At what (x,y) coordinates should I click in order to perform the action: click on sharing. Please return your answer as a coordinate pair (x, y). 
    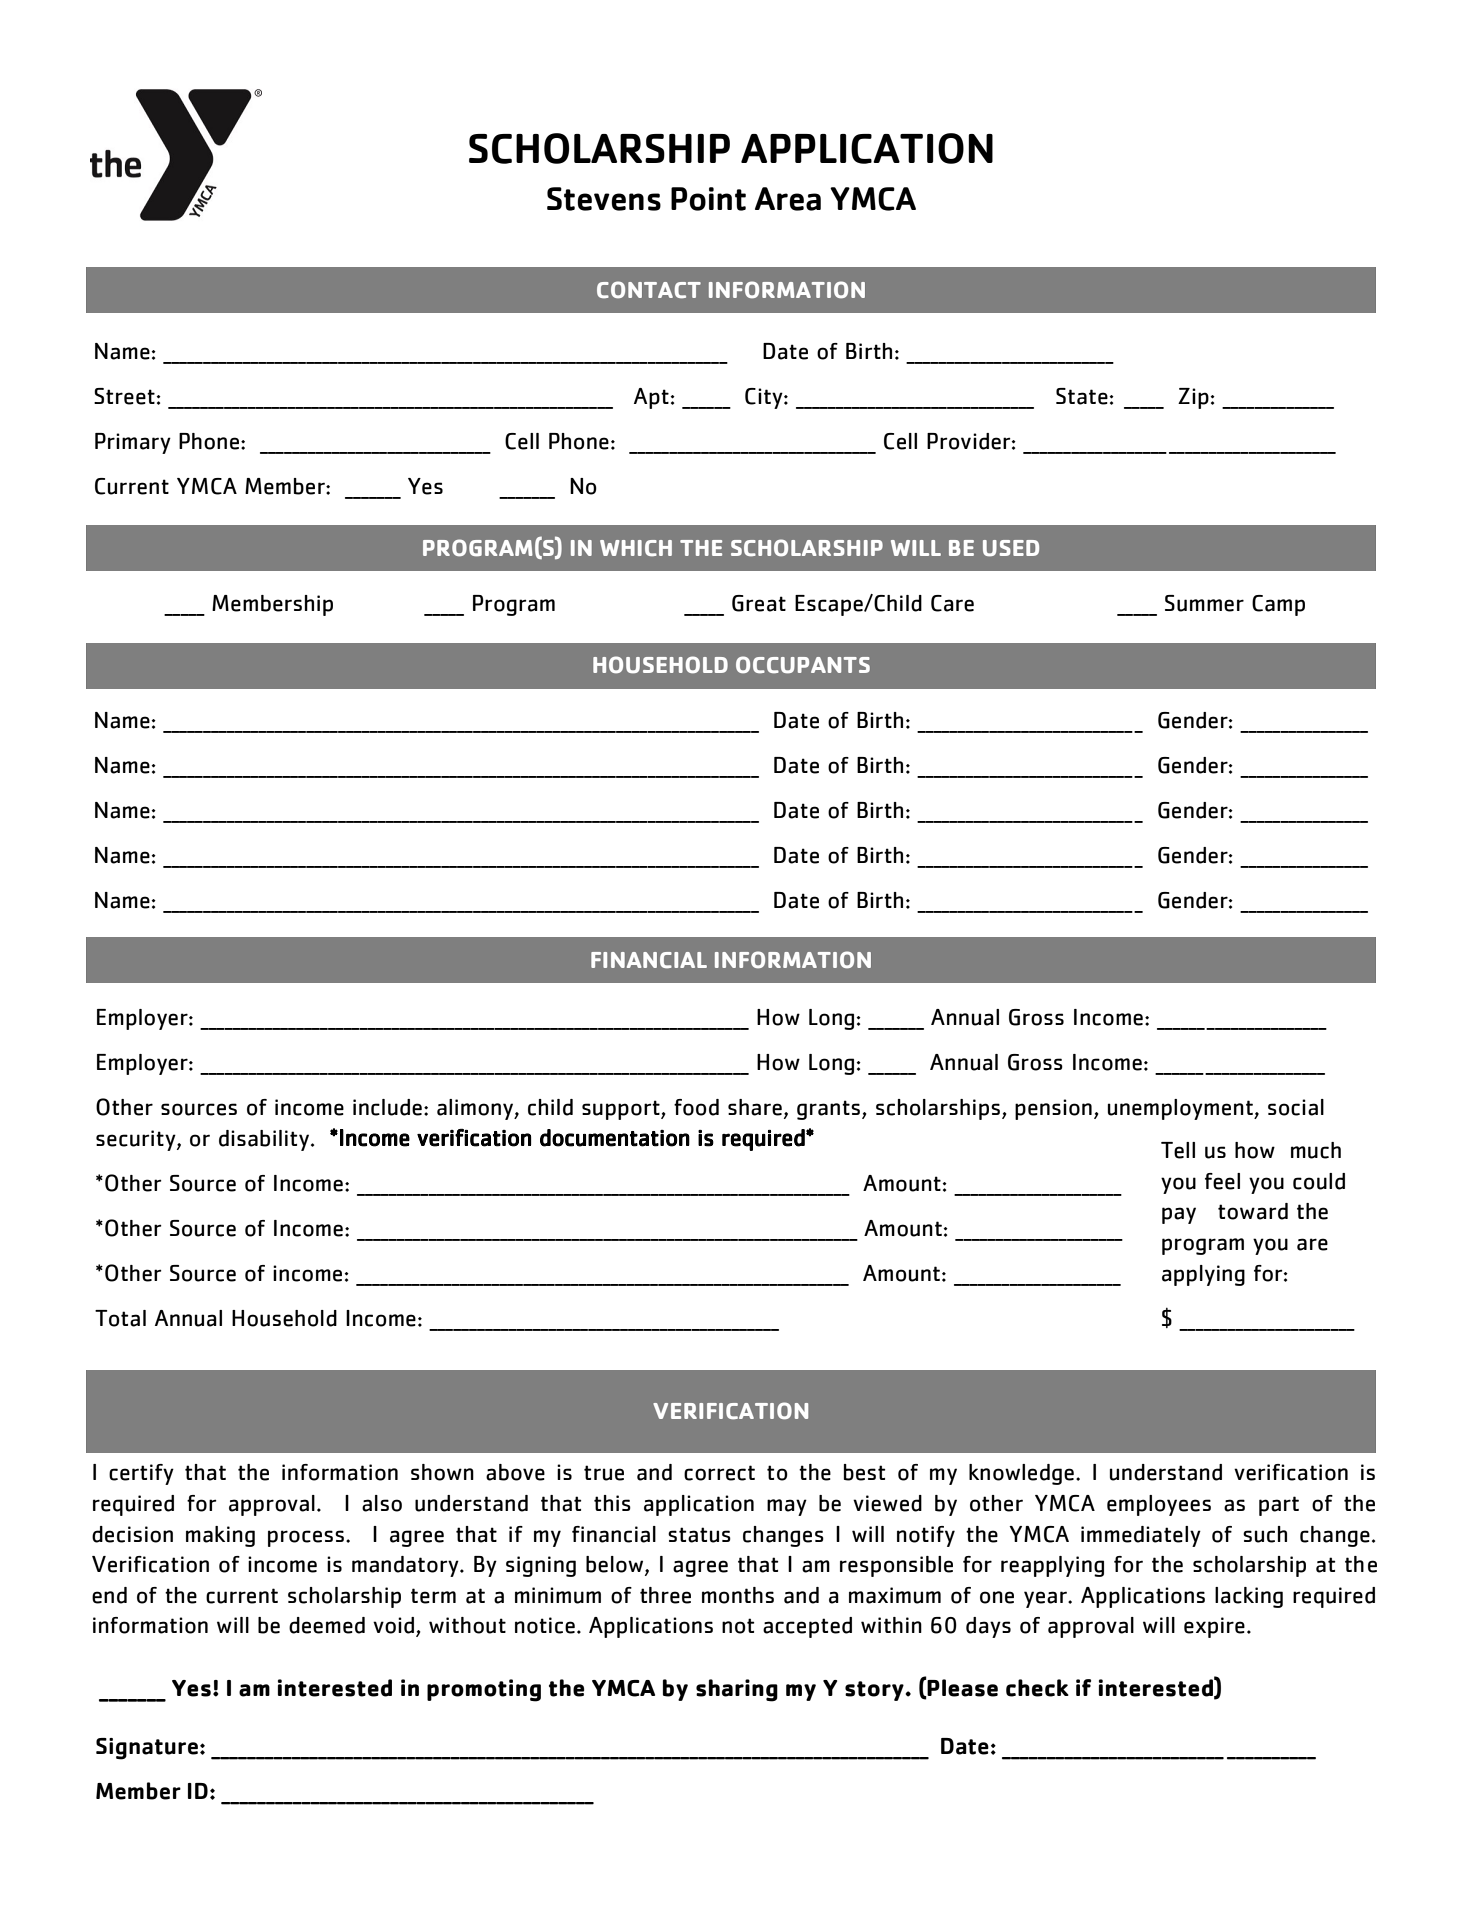
    Looking at the image, I should click on (737, 1690).
